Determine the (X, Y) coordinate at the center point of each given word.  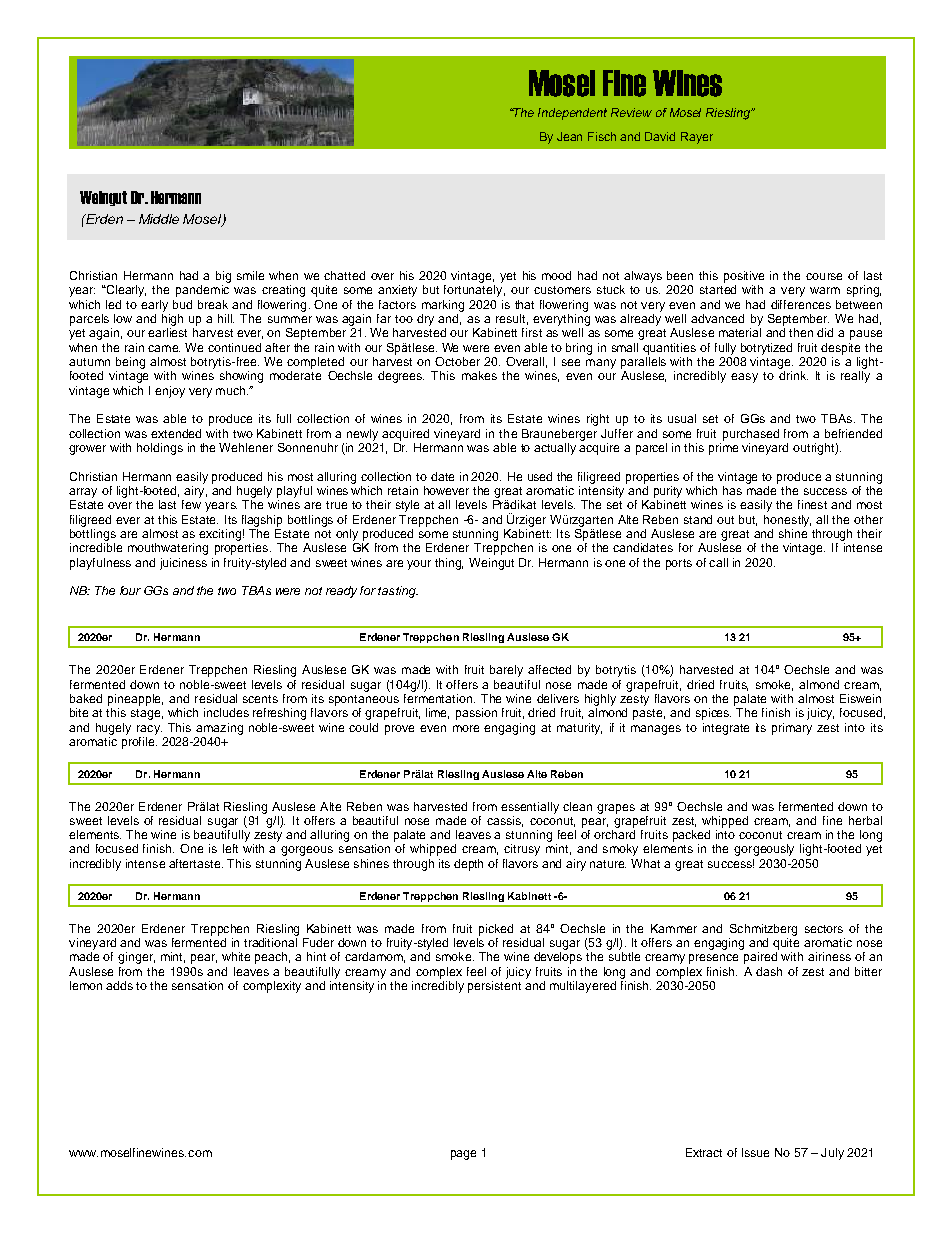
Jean (569, 136)
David (660, 136)
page (463, 1155)
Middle (159, 219)
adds (119, 985)
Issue (755, 1152)
